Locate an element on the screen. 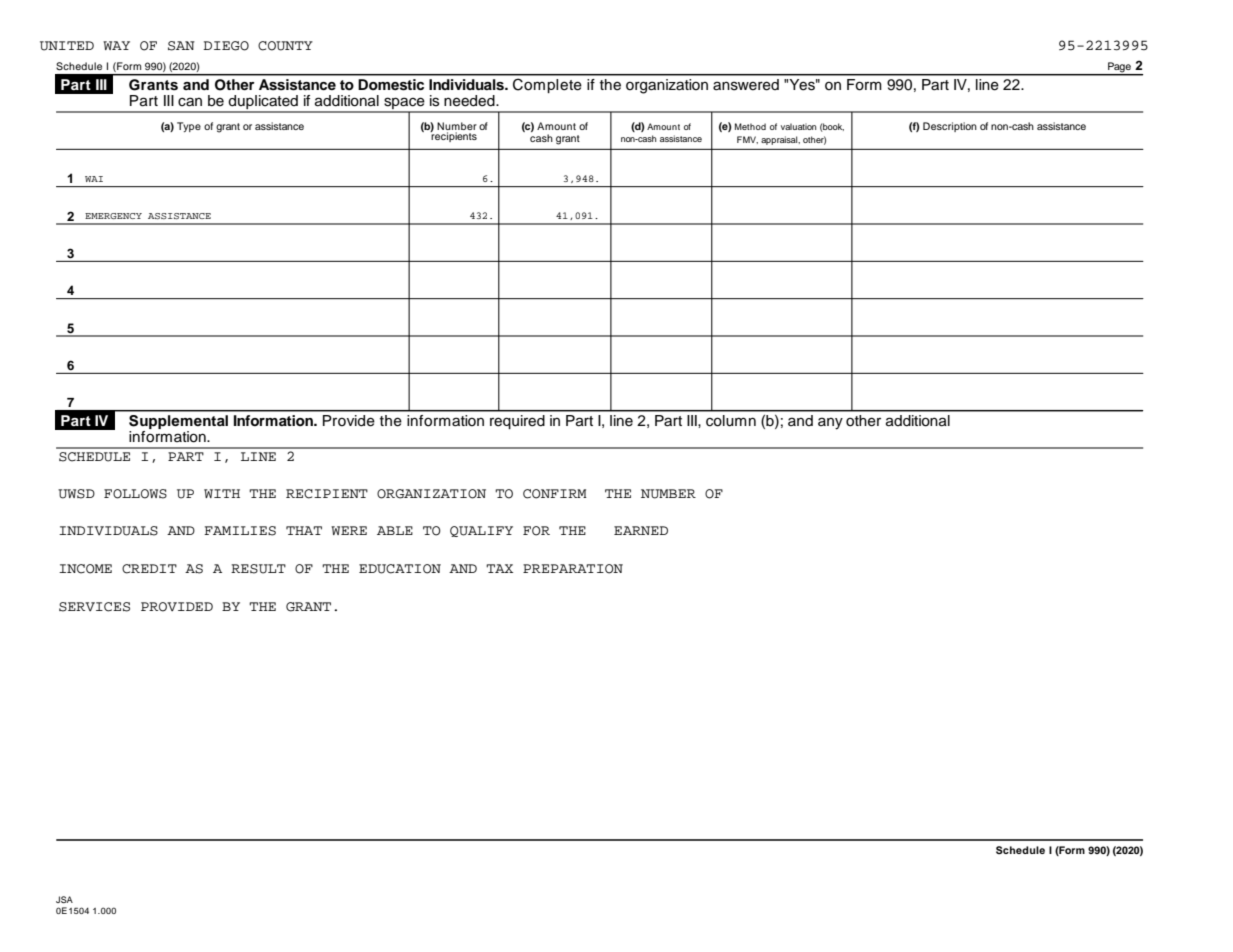 The height and width of the screenshot is (952, 1233). SAN is located at coordinates (181, 46).
